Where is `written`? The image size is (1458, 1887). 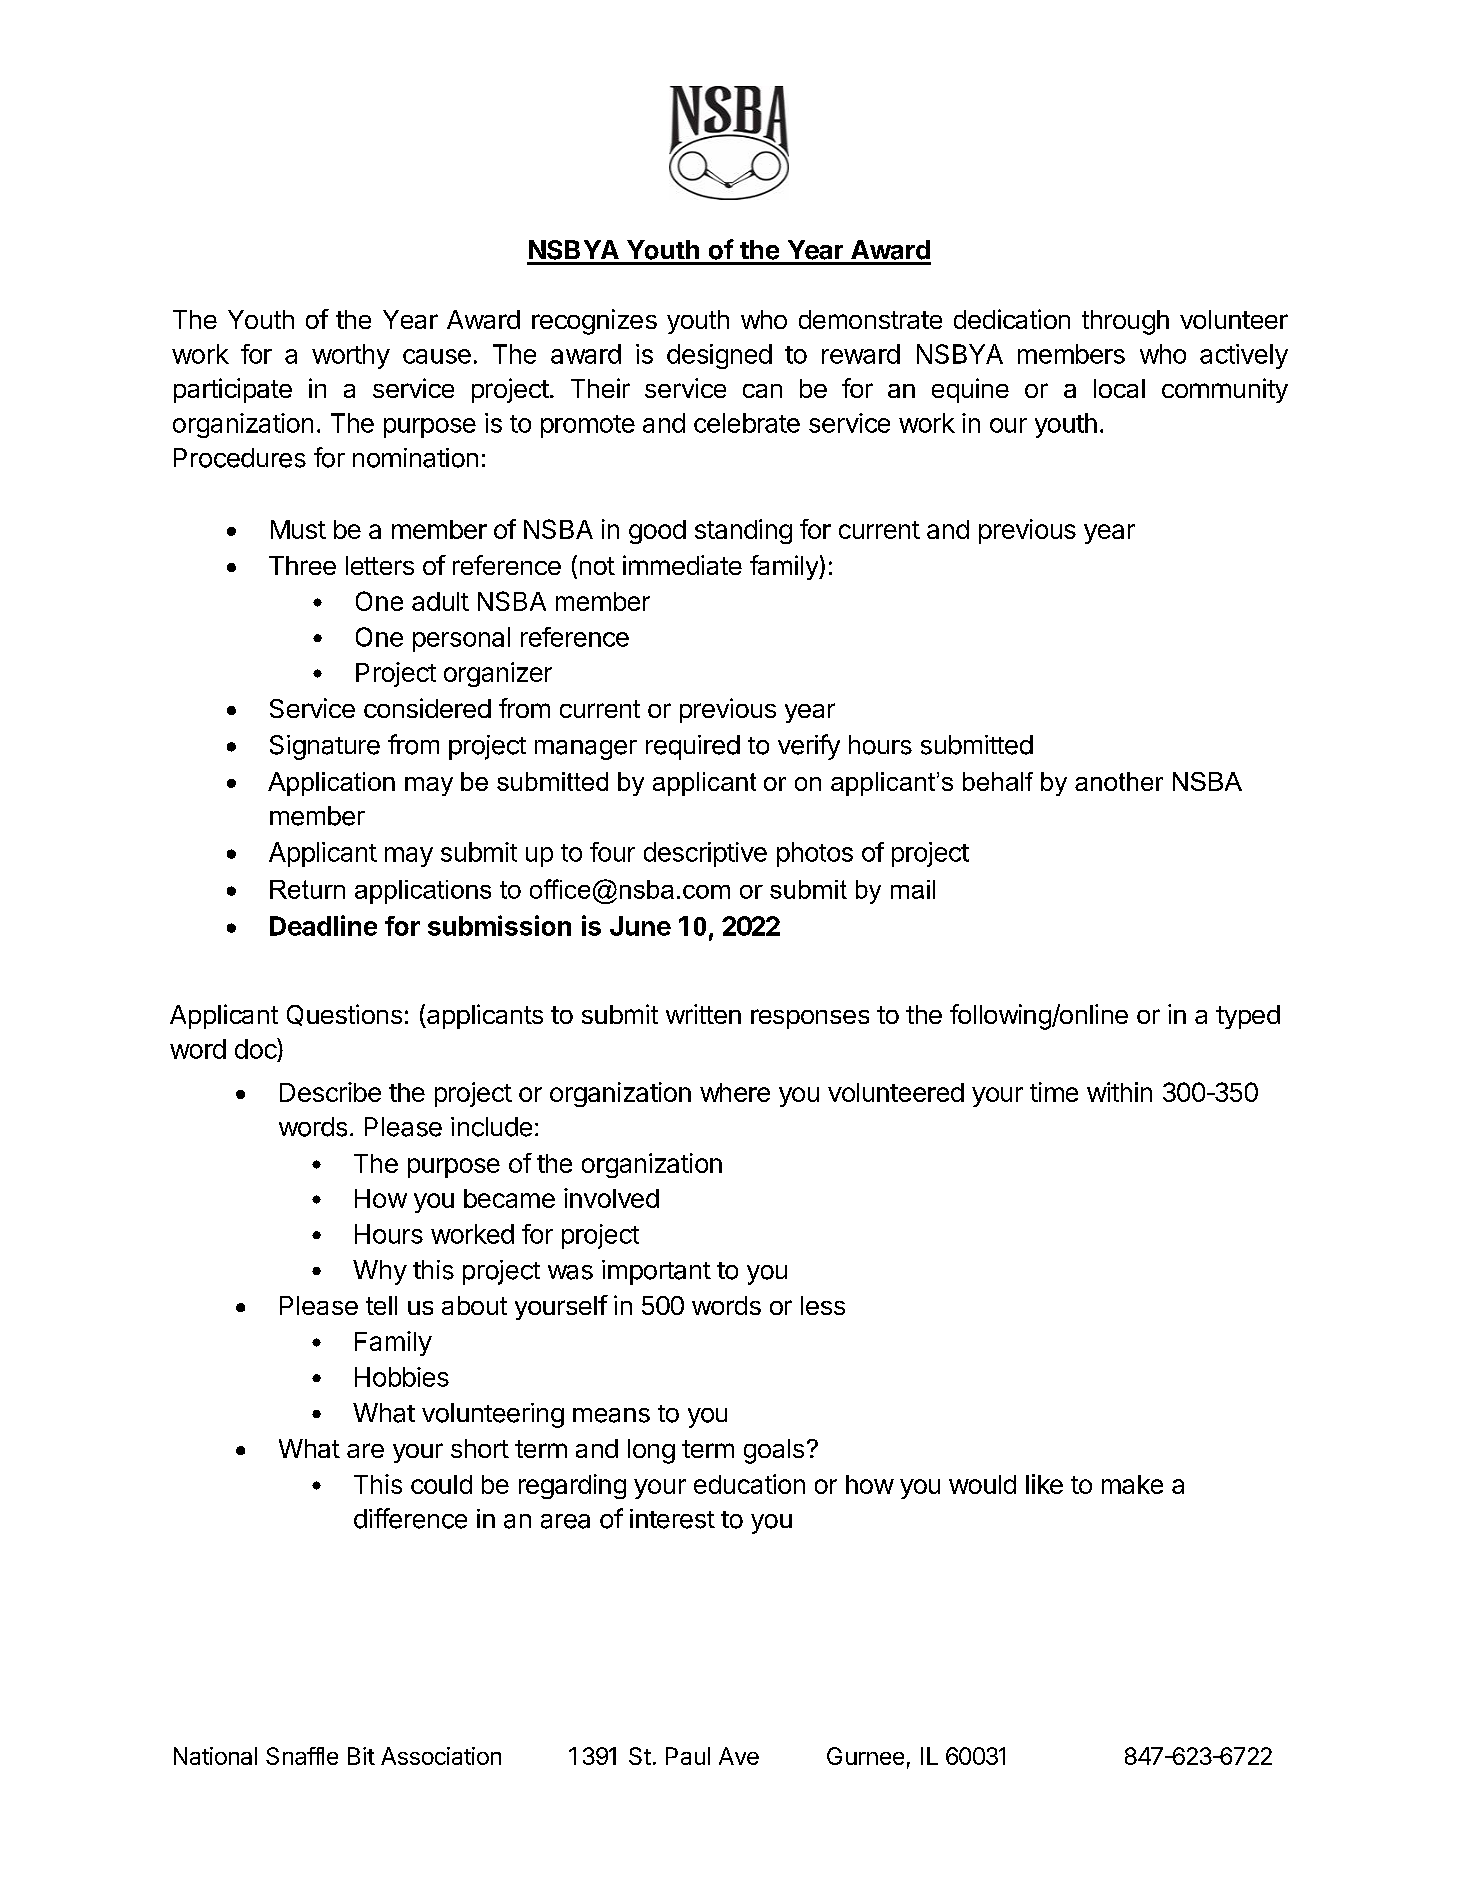
written is located at coordinates (703, 1014).
